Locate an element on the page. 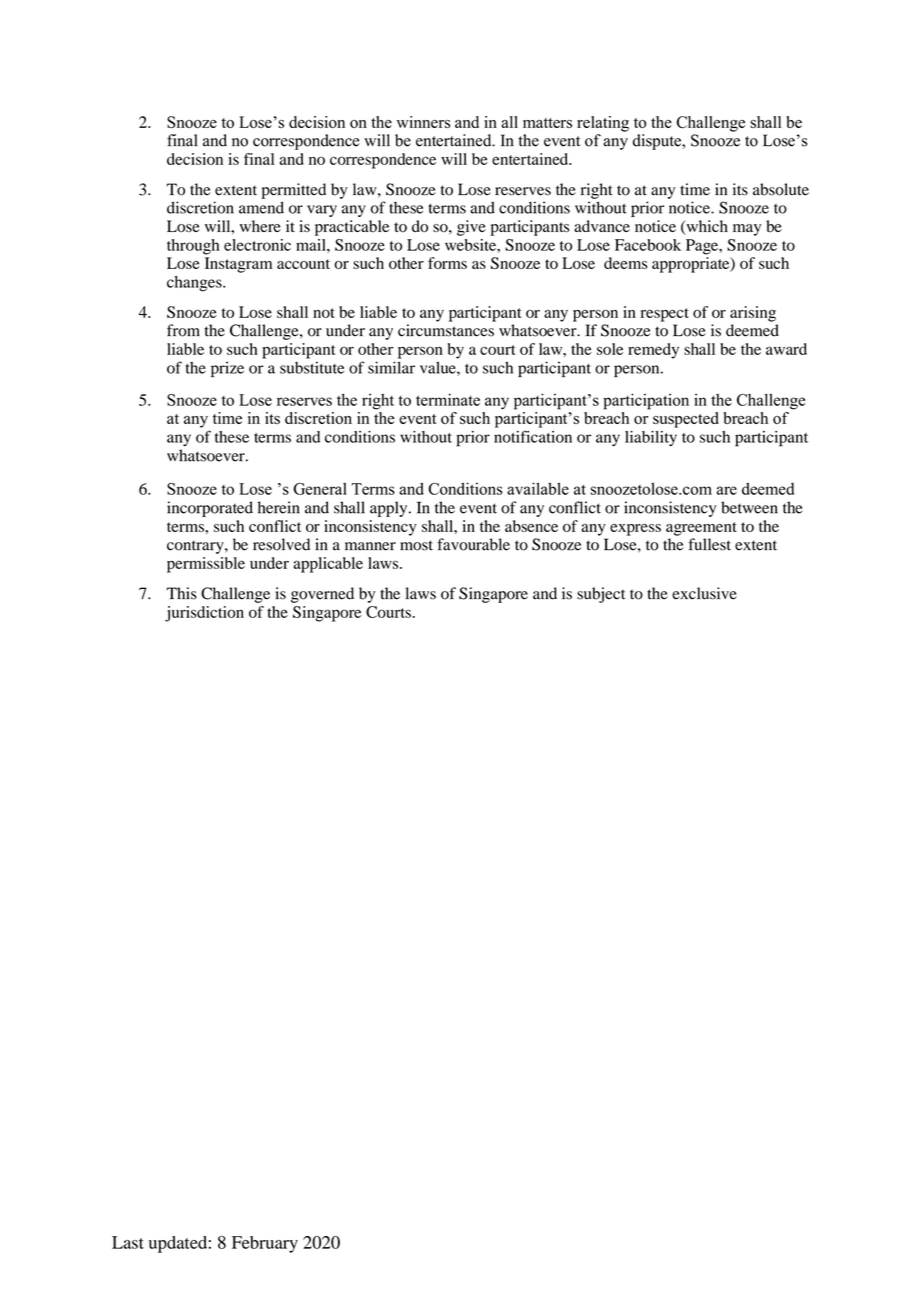 Image resolution: width=924 pixels, height=1308 pixels. dispute is located at coordinates (658, 142).
